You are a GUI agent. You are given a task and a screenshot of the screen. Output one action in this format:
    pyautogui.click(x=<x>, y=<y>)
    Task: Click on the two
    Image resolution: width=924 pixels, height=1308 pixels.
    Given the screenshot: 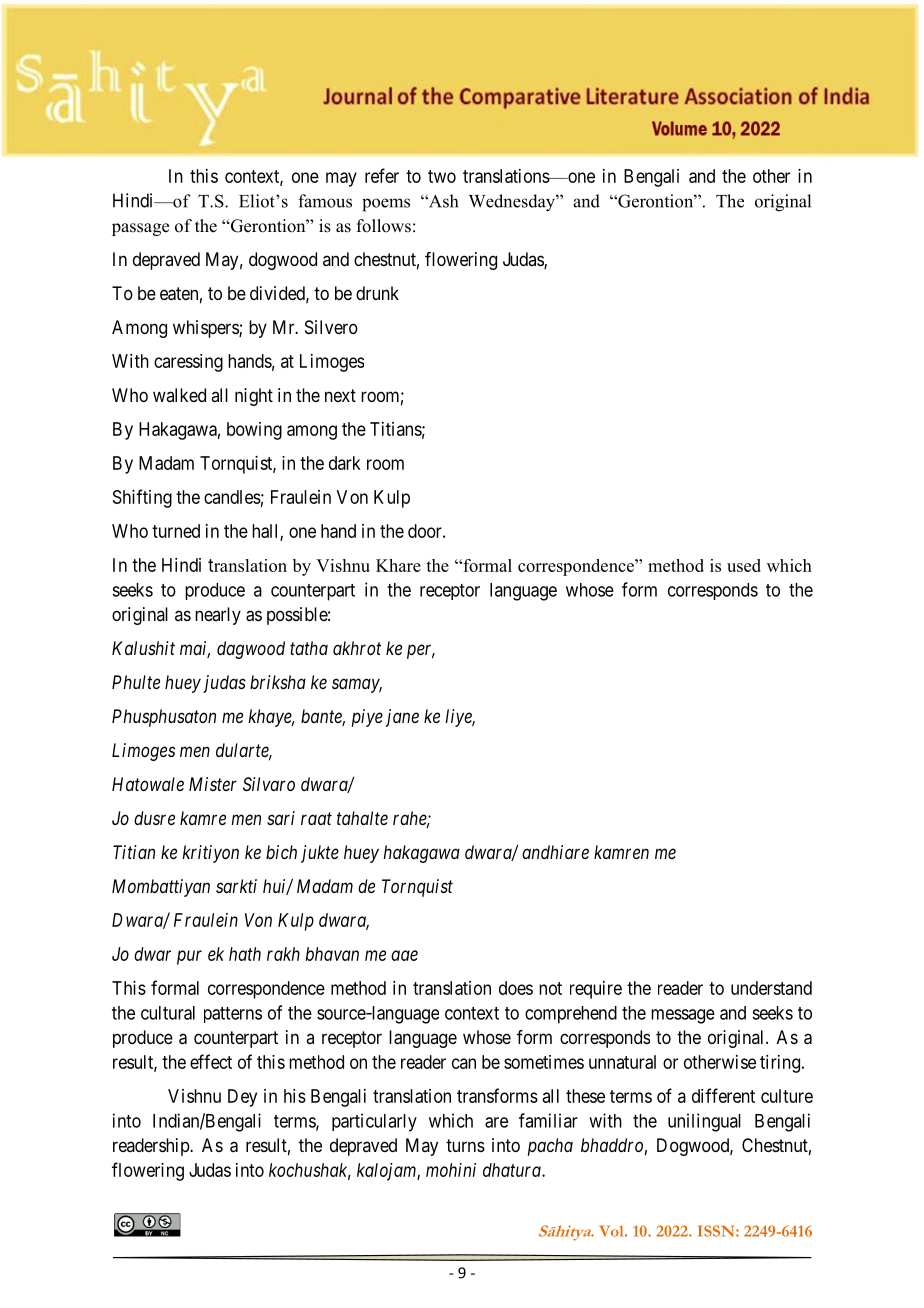 What is the action you would take?
    pyautogui.click(x=442, y=176)
